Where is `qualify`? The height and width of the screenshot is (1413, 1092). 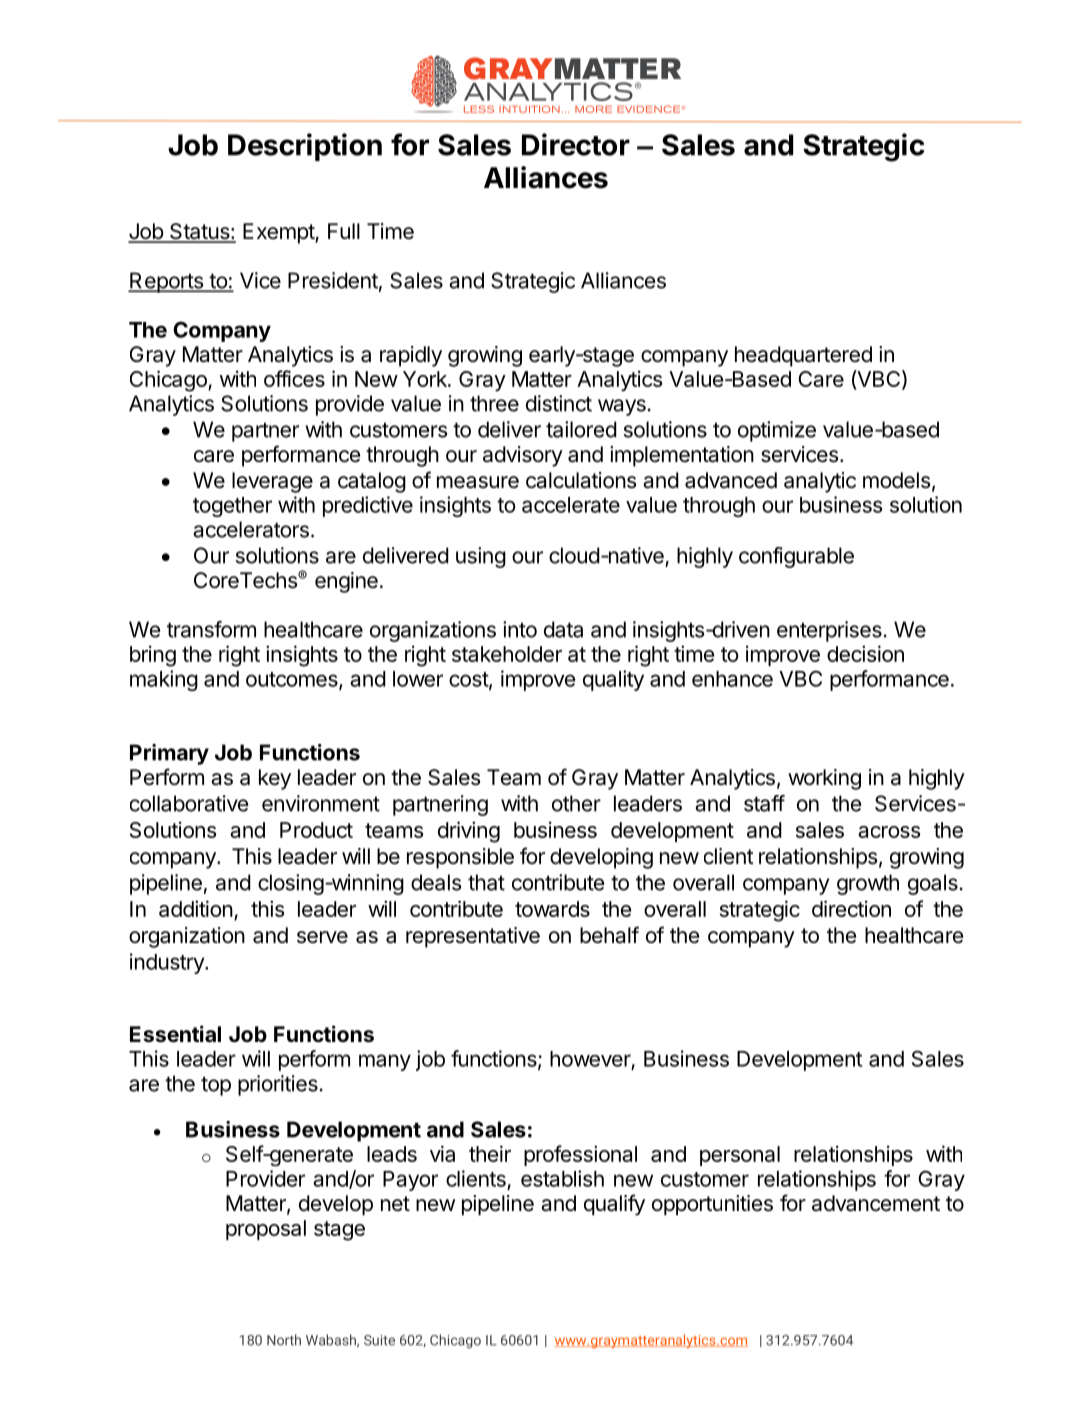
qualify is located at coordinates (614, 1205).
